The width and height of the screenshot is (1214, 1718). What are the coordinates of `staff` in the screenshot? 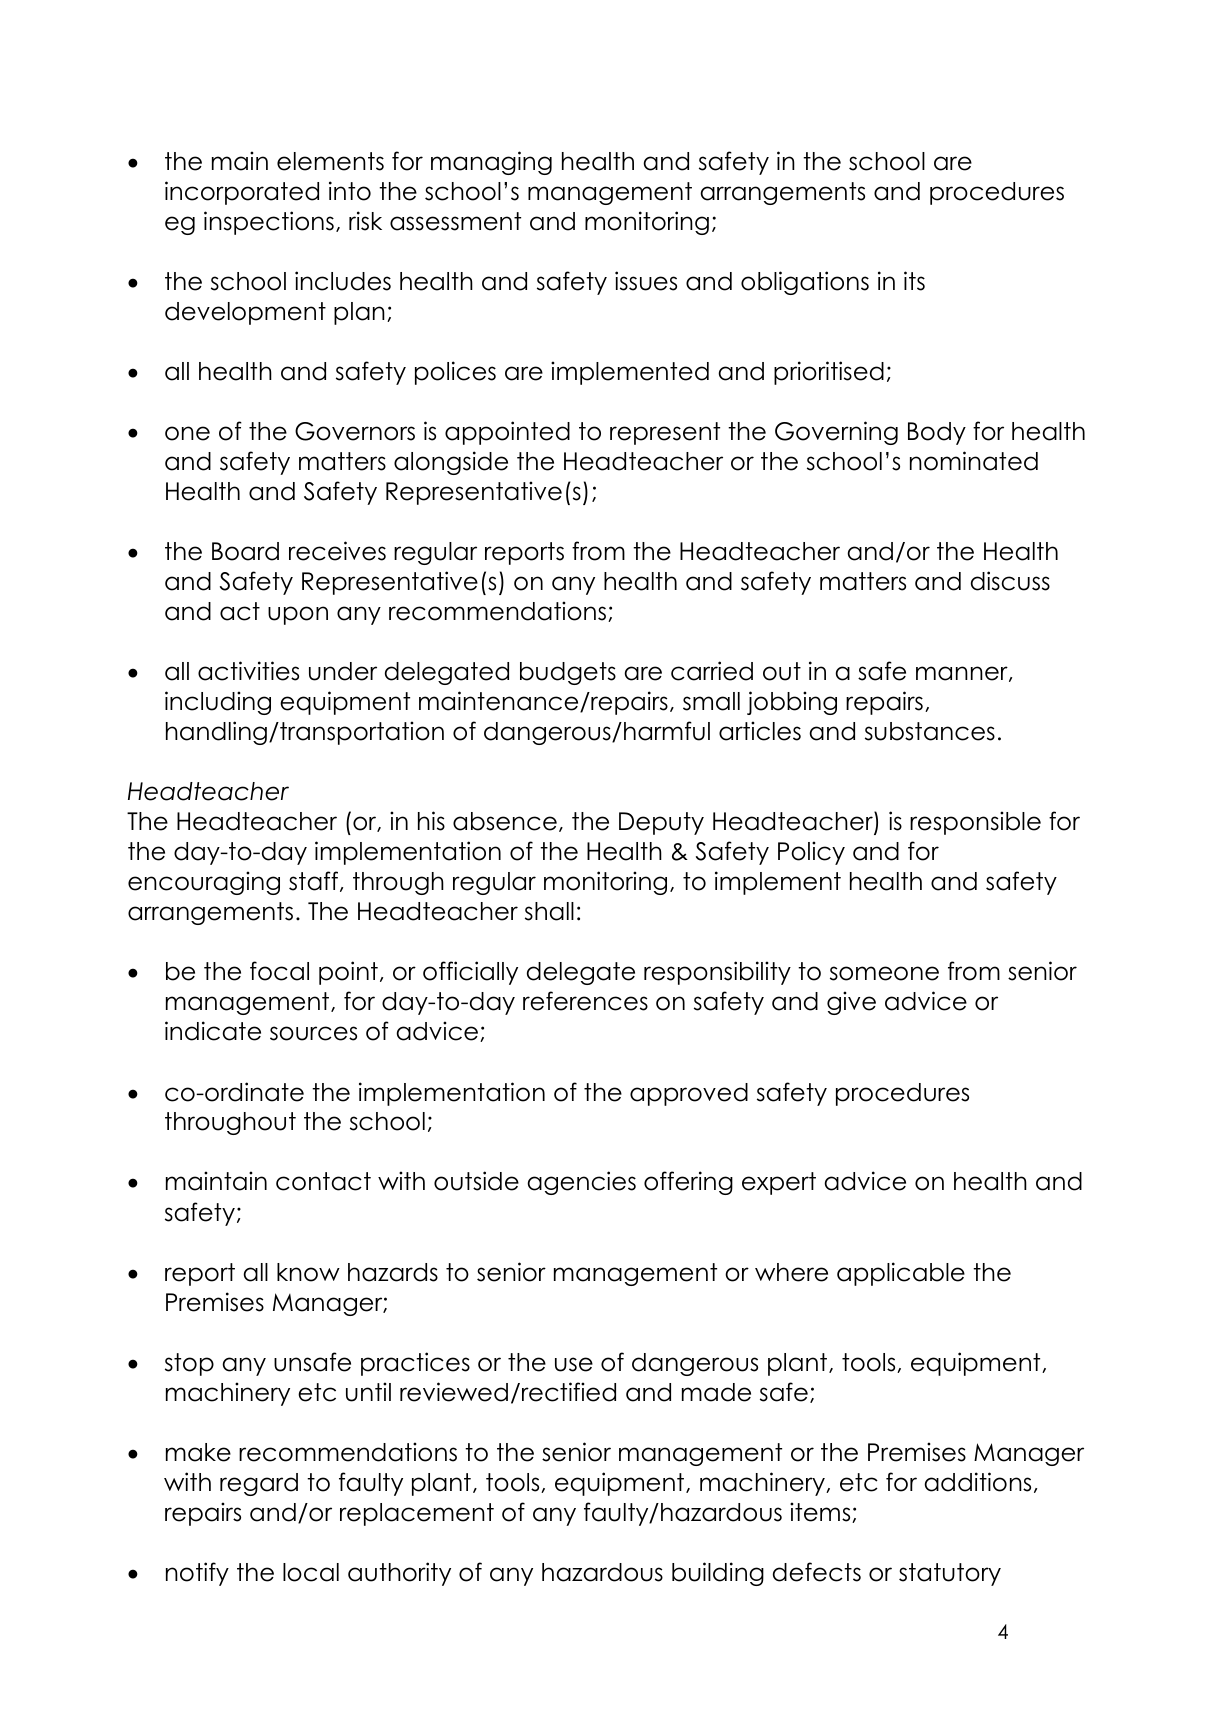 It's located at (313, 881).
